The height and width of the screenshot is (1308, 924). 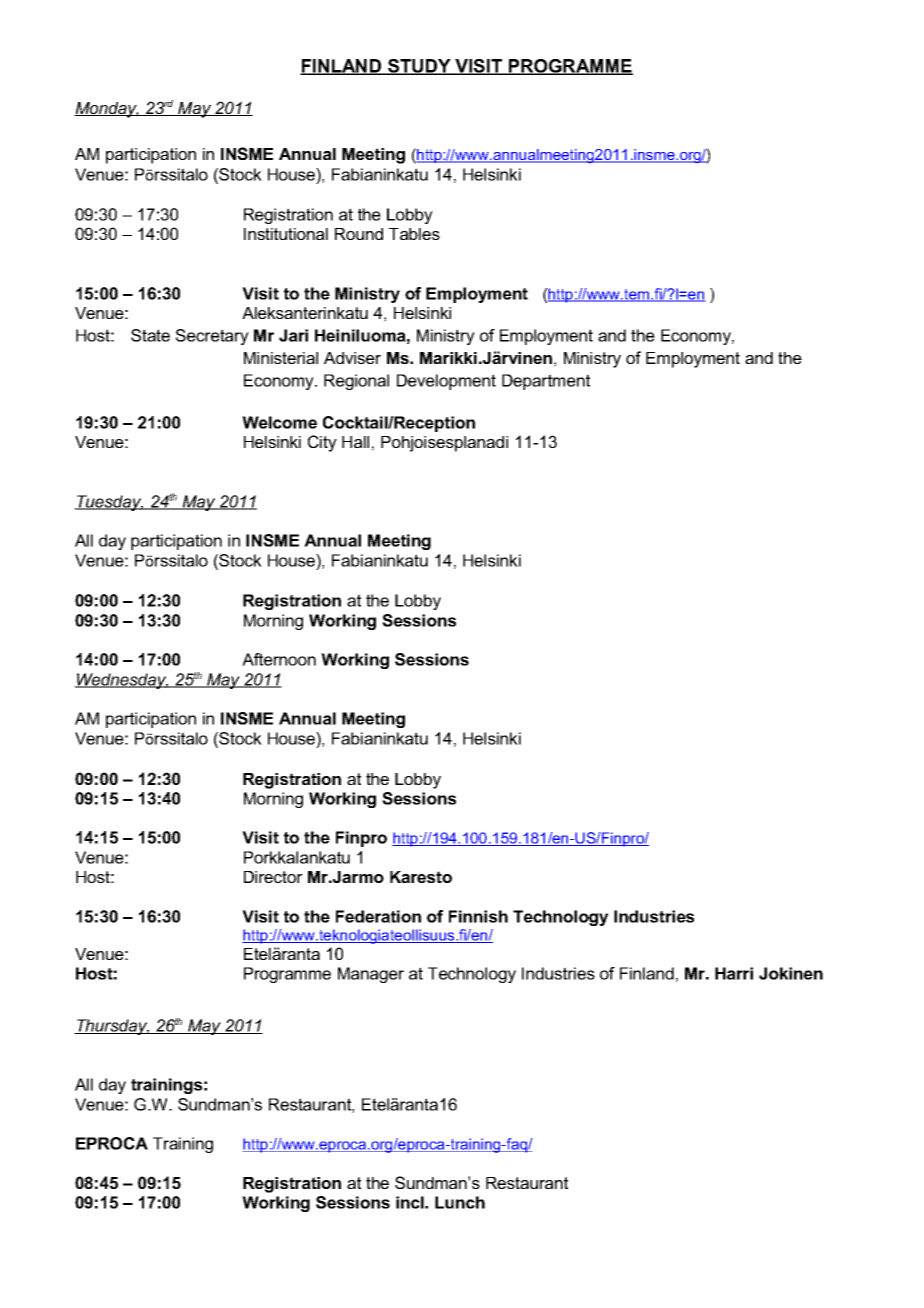 What do you see at coordinates (122, 681) in the screenshot?
I see `Wednesday` at bounding box center [122, 681].
